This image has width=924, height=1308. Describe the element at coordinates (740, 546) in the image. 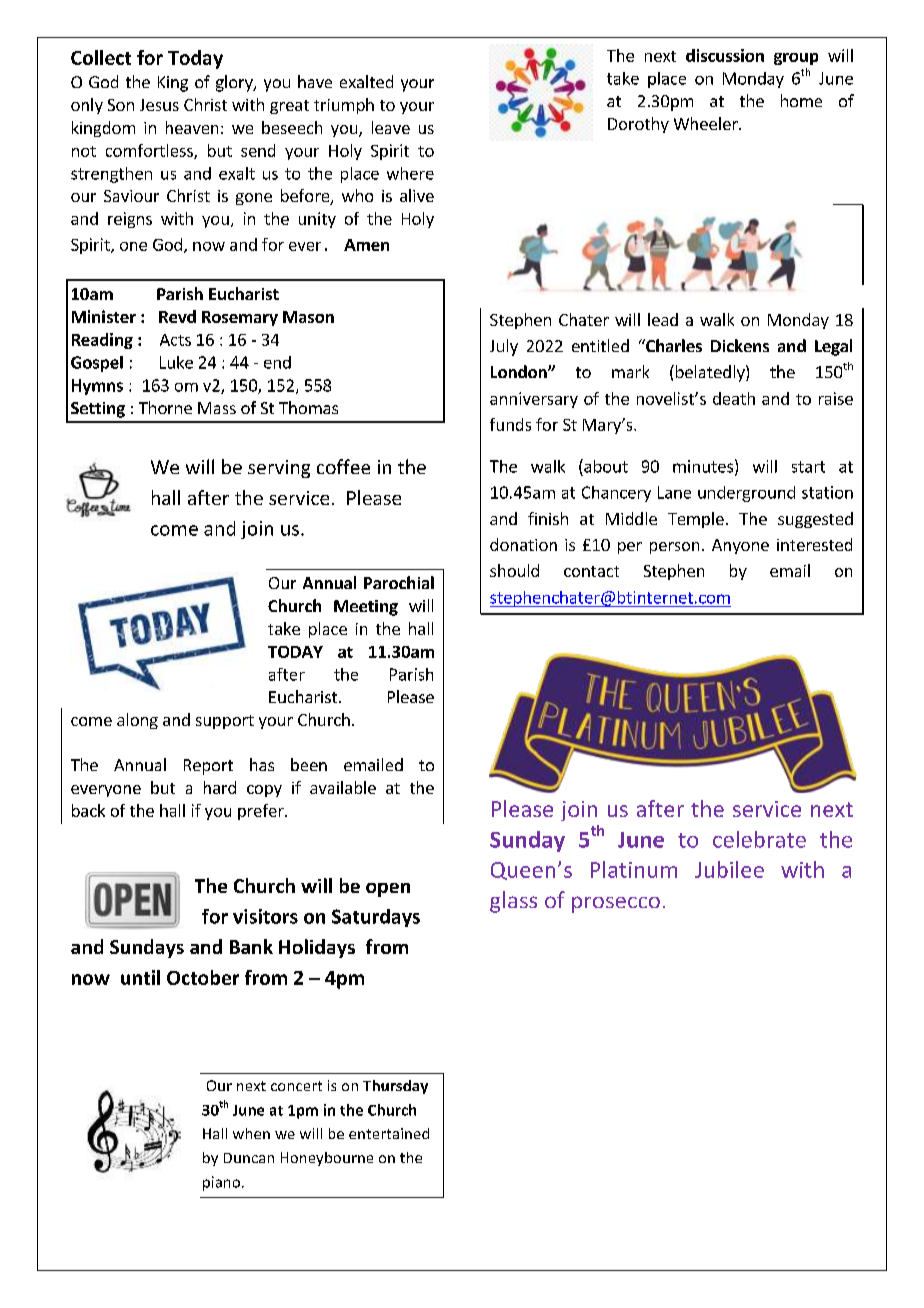

I see `Anyone` at that location.
